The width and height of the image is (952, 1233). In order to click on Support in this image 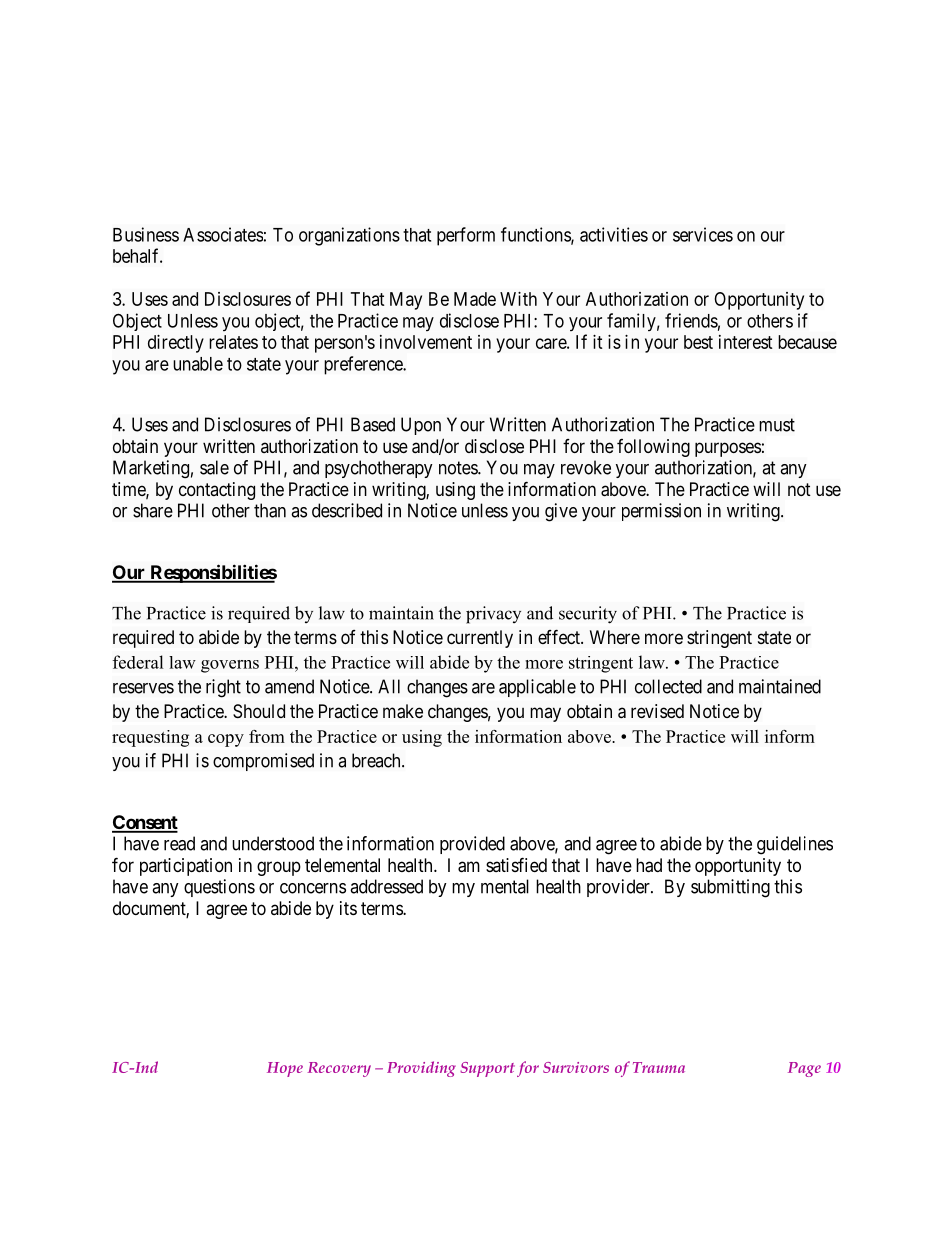, I will do `click(487, 1069)`.
